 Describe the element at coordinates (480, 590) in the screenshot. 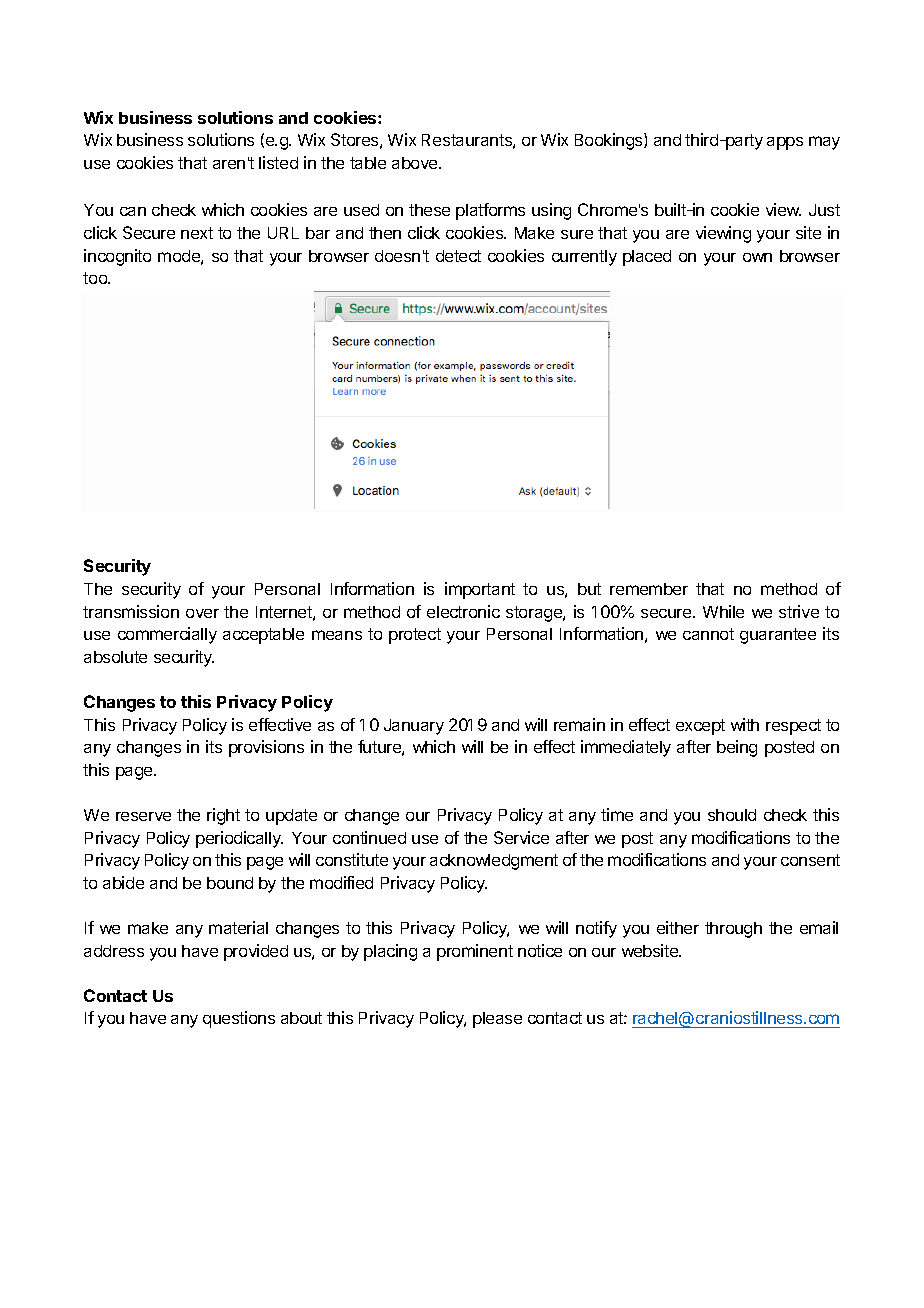

I see `important` at that location.
